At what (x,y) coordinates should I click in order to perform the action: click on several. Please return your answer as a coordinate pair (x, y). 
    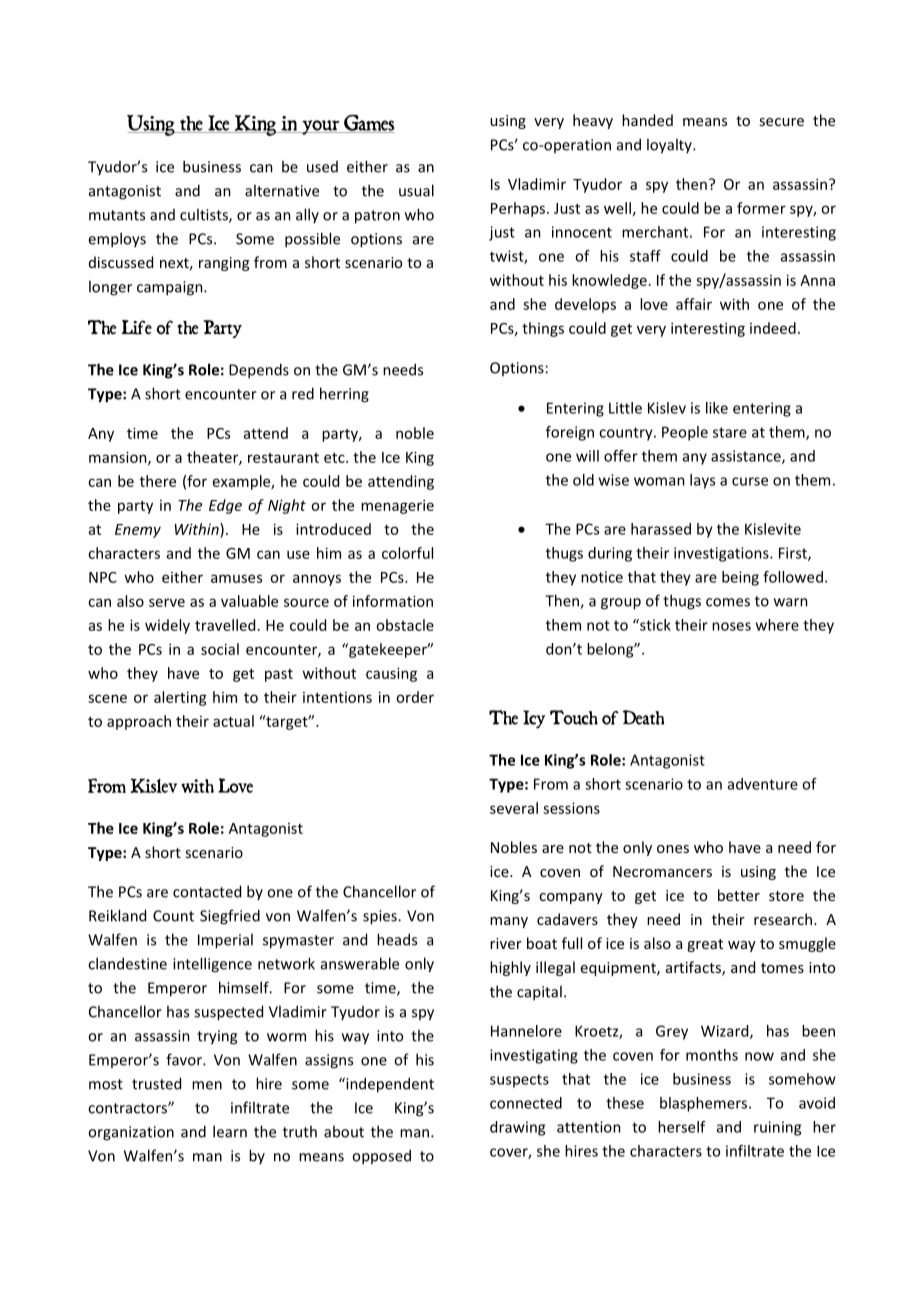
    Looking at the image, I should click on (514, 808).
